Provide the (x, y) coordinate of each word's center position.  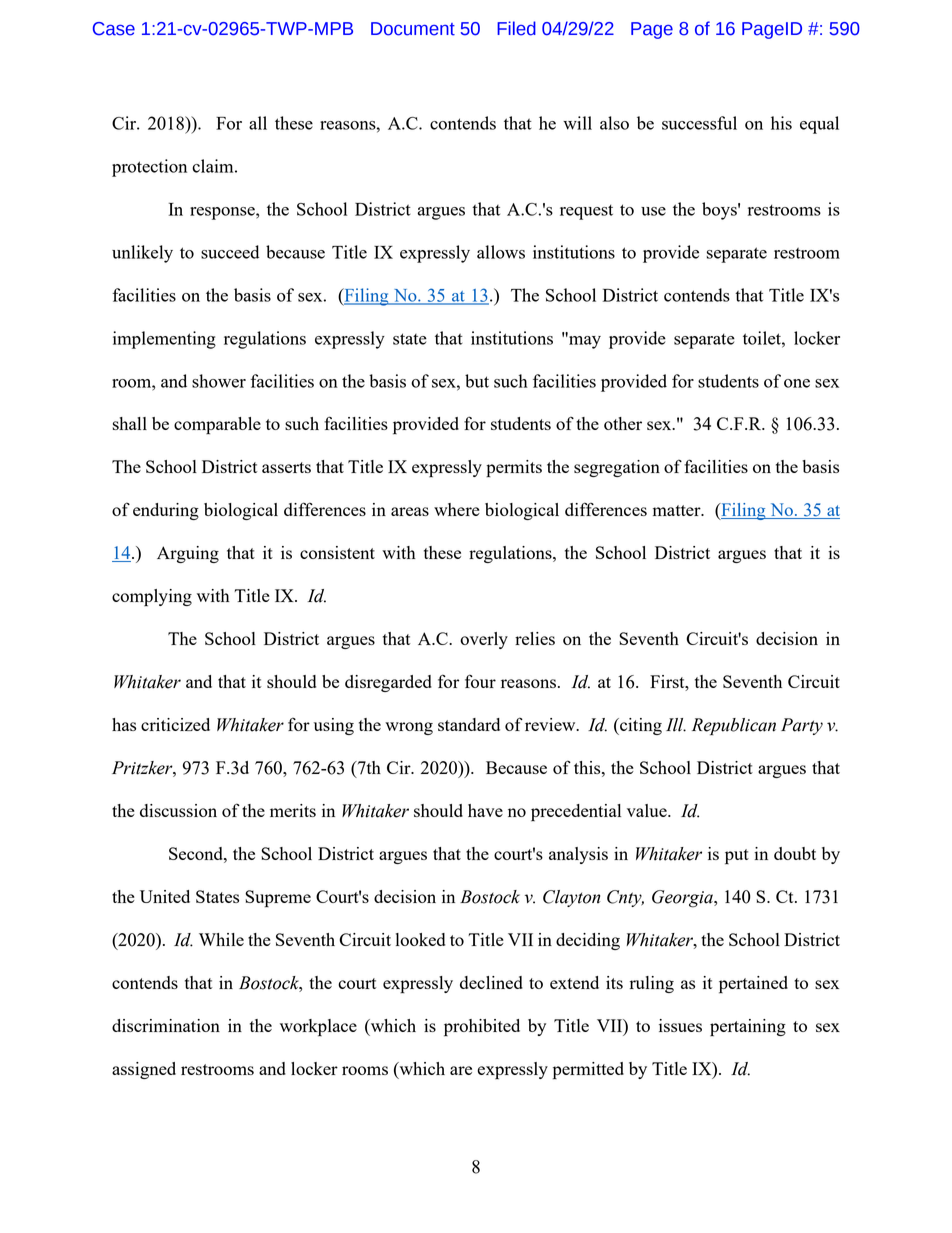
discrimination (166, 1025)
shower (219, 381)
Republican (734, 727)
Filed (516, 28)
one (797, 383)
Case (114, 29)
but (477, 381)
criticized (175, 724)
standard (469, 724)
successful (699, 123)
